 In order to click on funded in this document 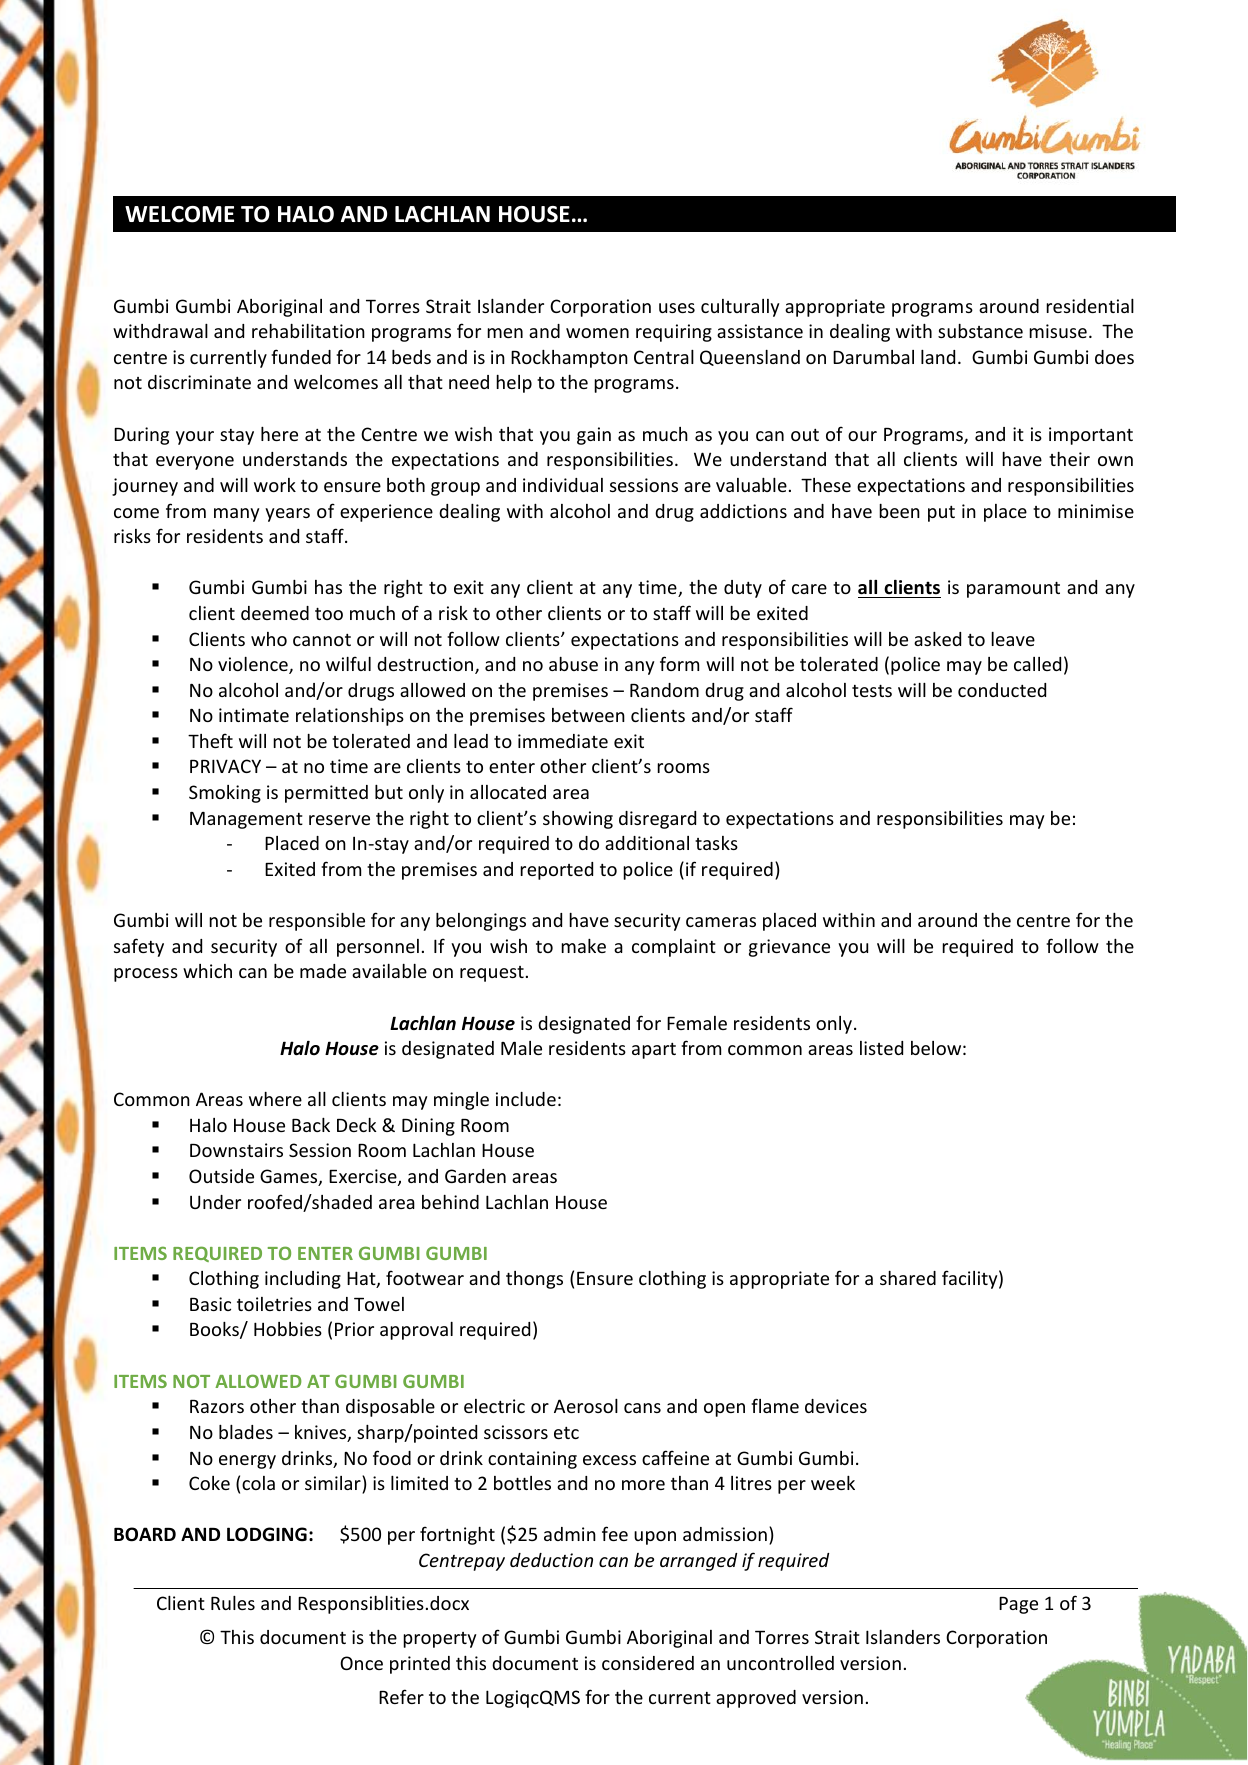, I will do `click(301, 356)`.
